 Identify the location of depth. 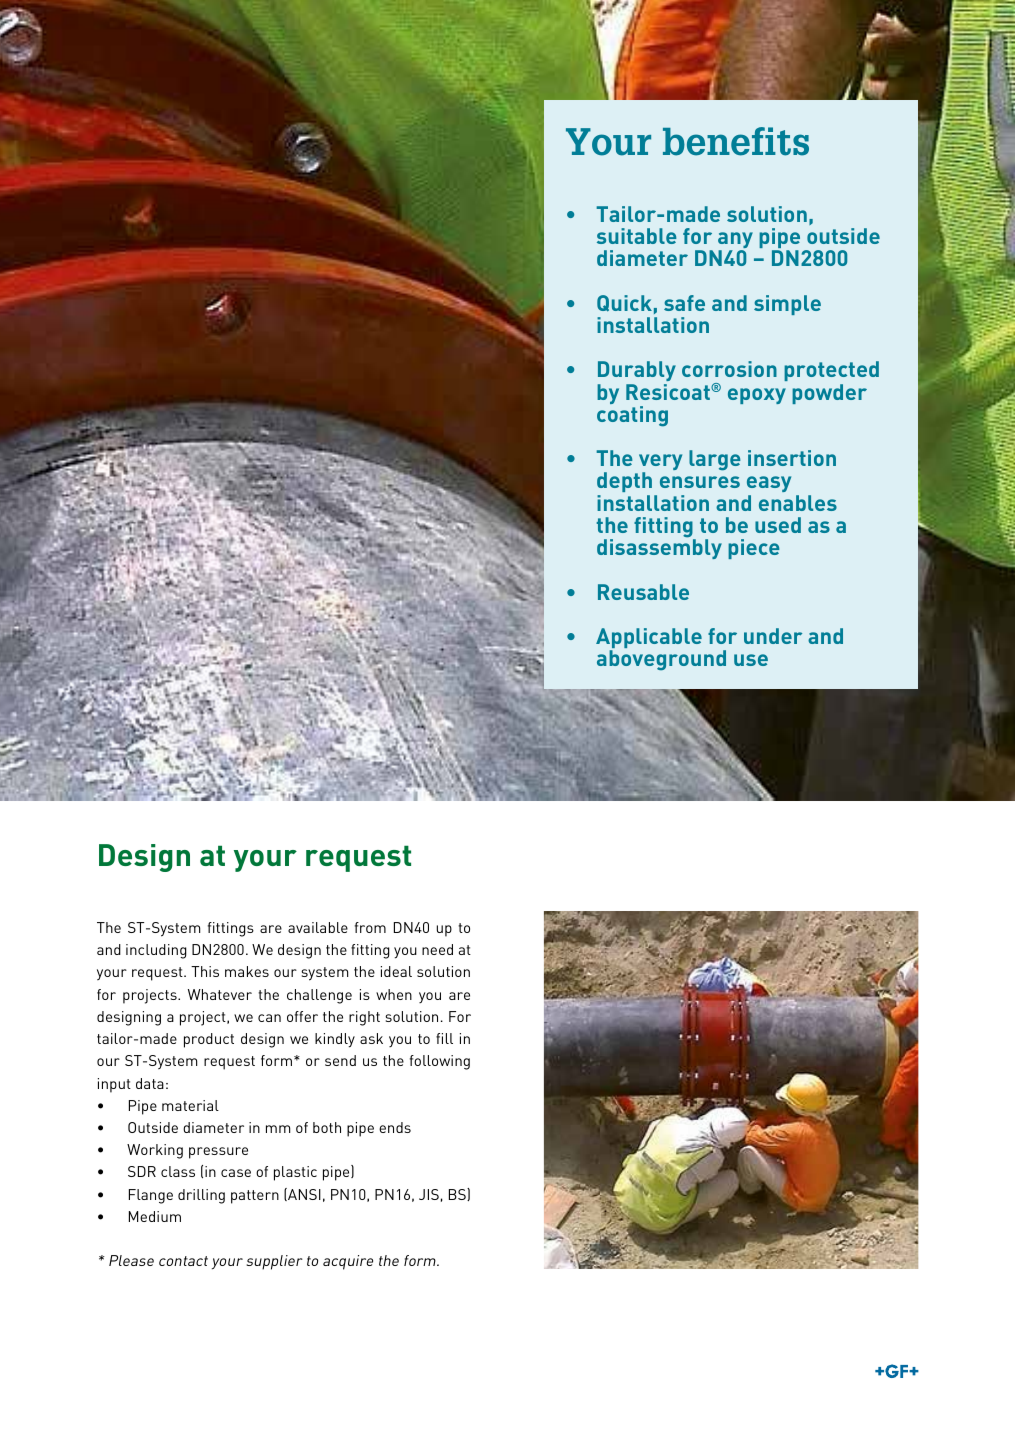
(626, 484).
